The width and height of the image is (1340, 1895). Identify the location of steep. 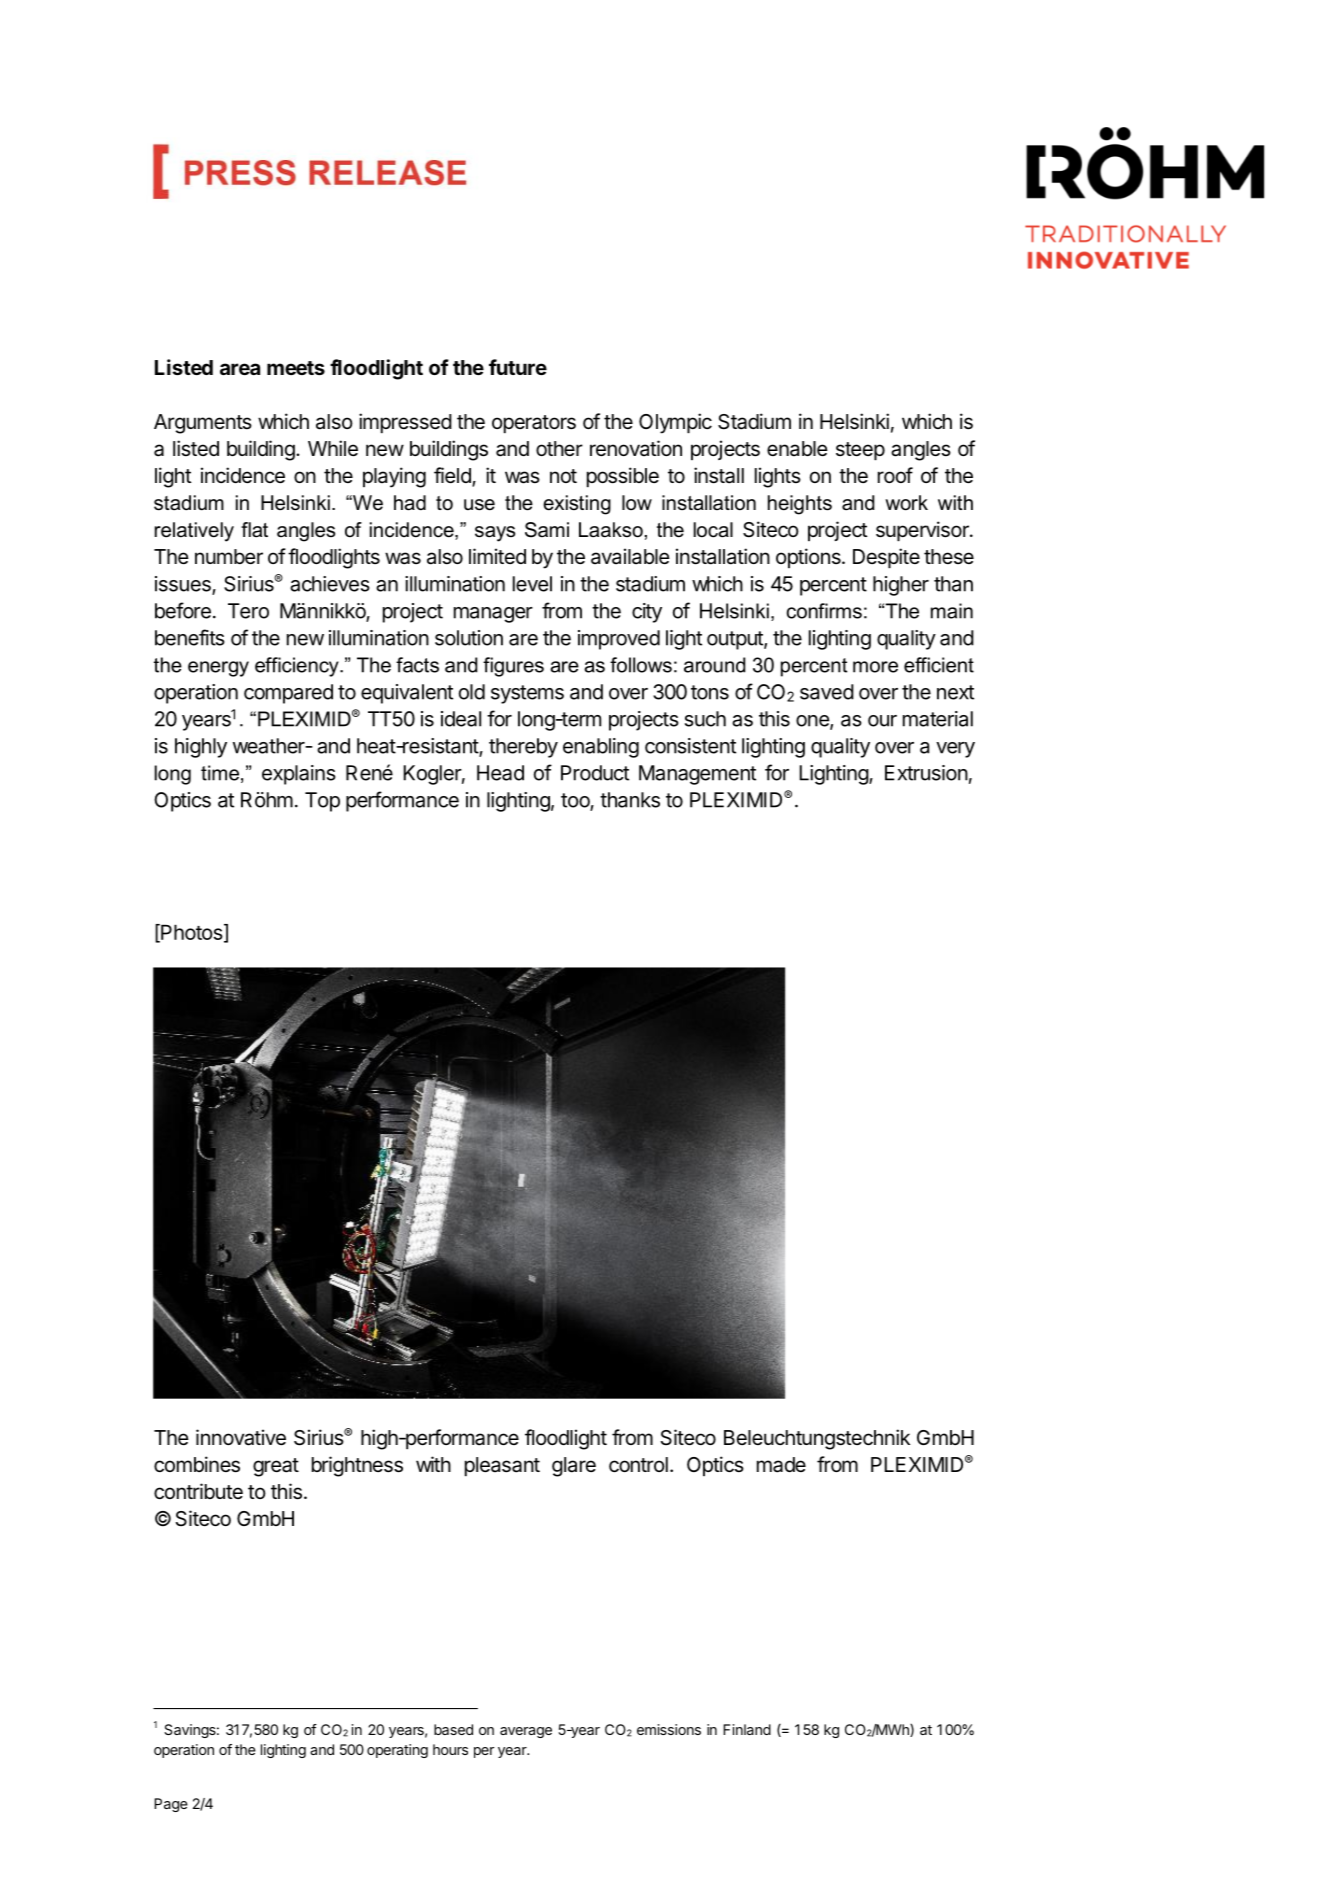
(860, 451).
